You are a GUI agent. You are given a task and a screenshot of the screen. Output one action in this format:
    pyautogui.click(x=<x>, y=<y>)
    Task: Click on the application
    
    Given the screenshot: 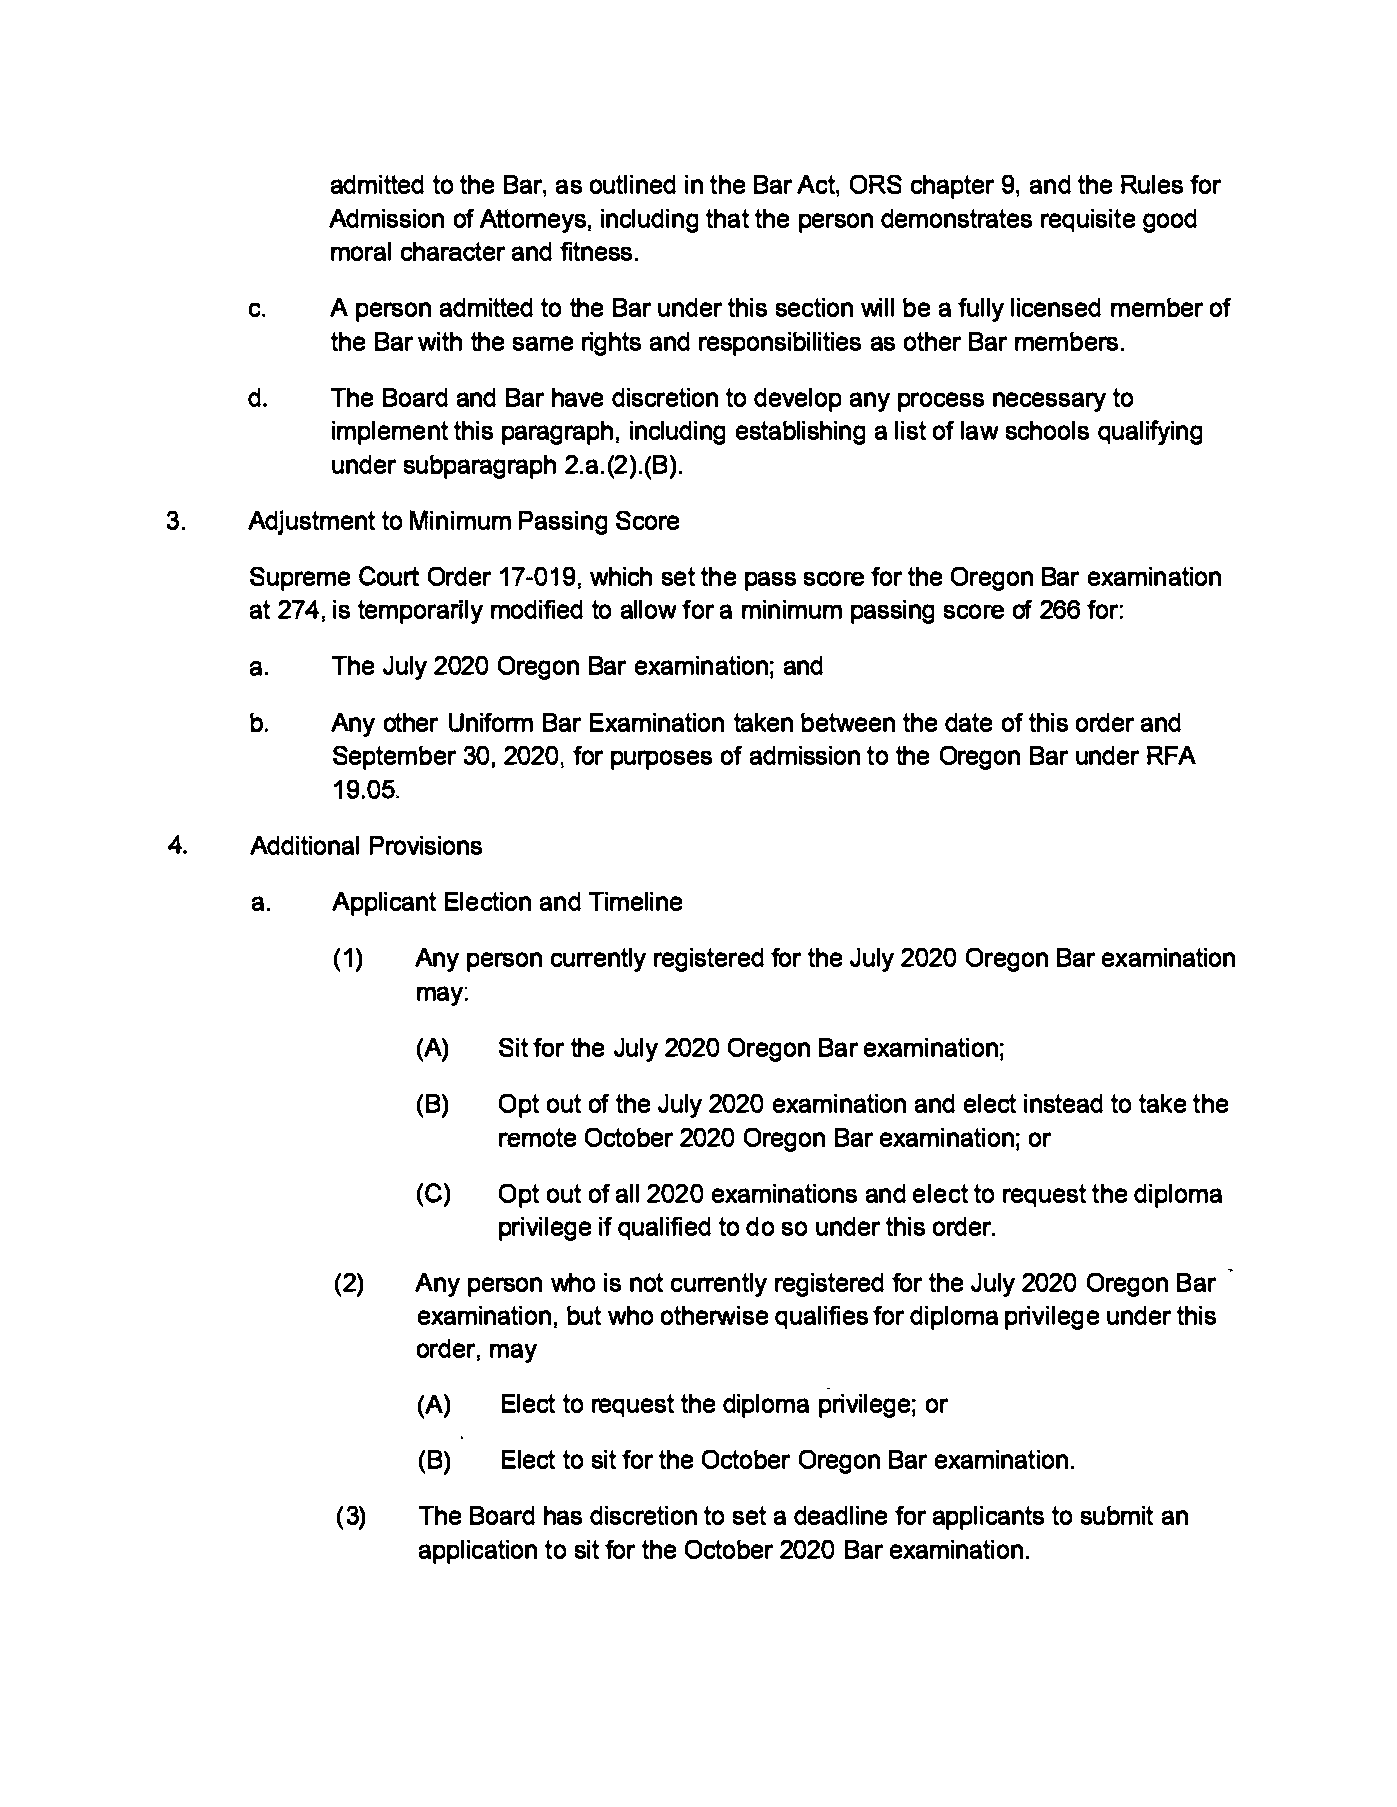 What is the action you would take?
    pyautogui.click(x=478, y=1552)
